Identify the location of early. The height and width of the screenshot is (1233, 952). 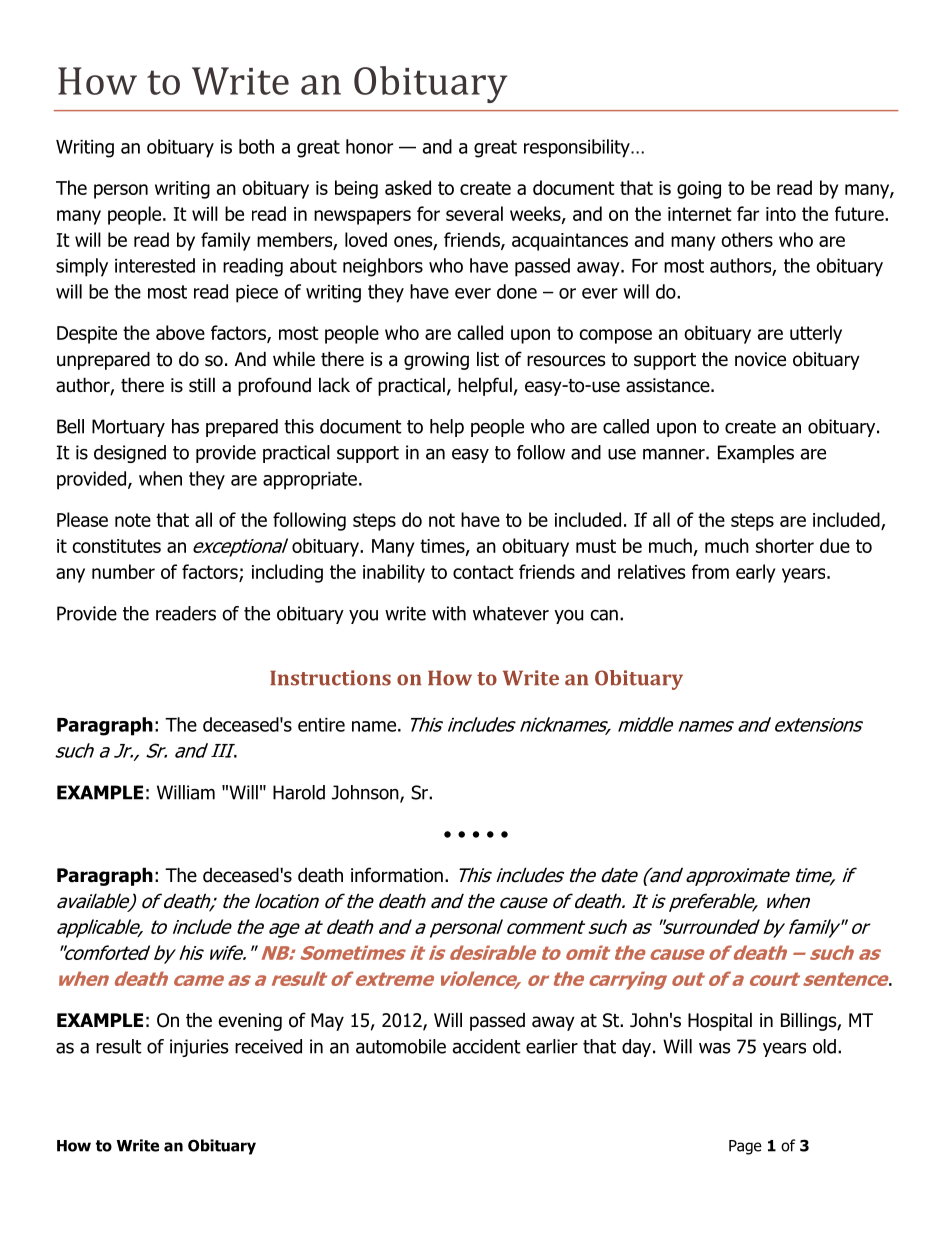
(755, 573).
